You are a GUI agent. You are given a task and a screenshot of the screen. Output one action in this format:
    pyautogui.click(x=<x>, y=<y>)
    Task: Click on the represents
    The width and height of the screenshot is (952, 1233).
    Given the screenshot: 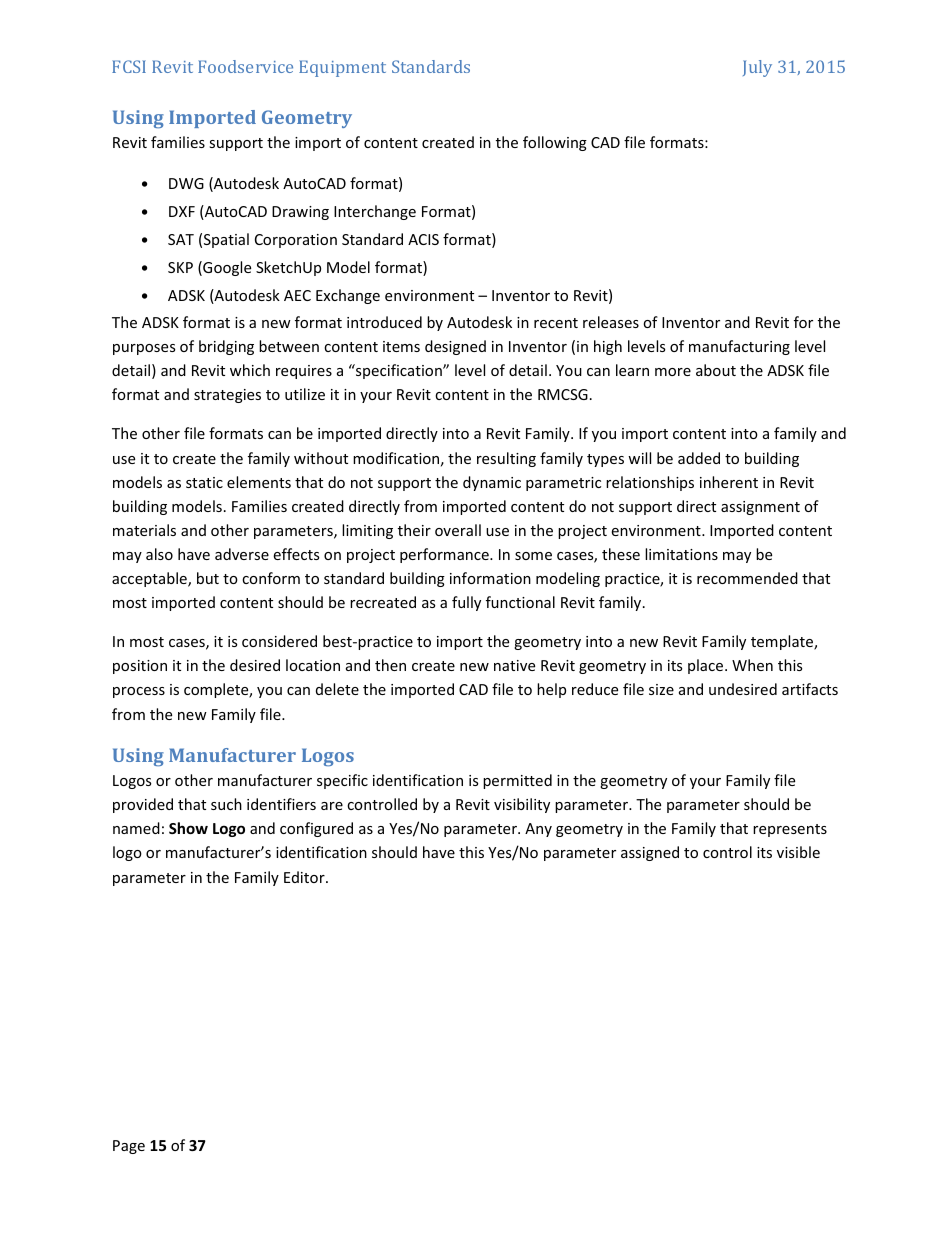 What is the action you would take?
    pyautogui.click(x=790, y=830)
